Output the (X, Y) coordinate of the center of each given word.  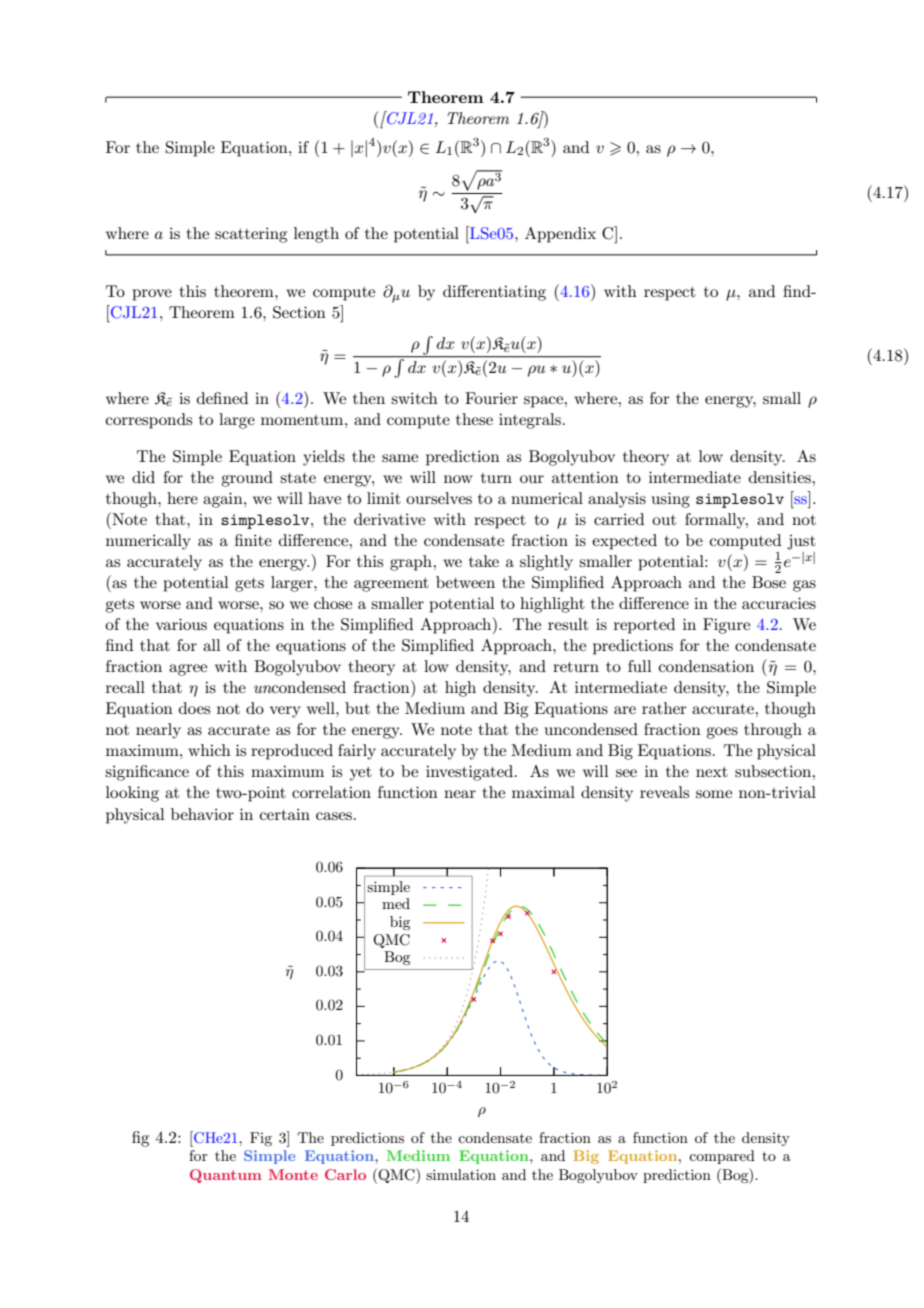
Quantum (226, 1176)
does (194, 708)
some (714, 794)
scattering (251, 235)
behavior (202, 814)
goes (722, 733)
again (224, 500)
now (458, 479)
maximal (543, 792)
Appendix (560, 235)
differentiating (494, 293)
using (671, 500)
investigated (471, 773)
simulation (461, 1174)
